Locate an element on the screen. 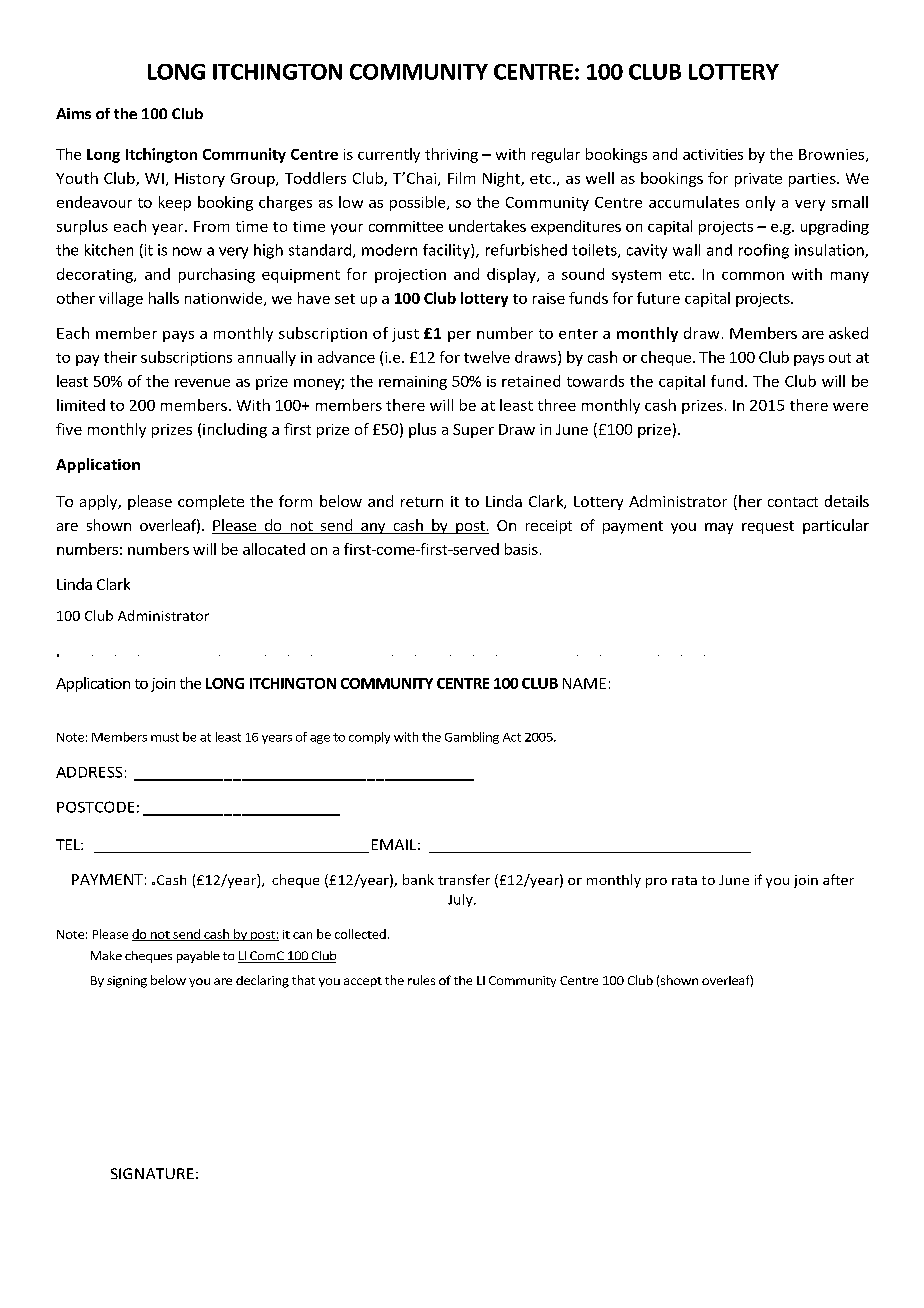  ADDRESS is located at coordinates (89, 772).
